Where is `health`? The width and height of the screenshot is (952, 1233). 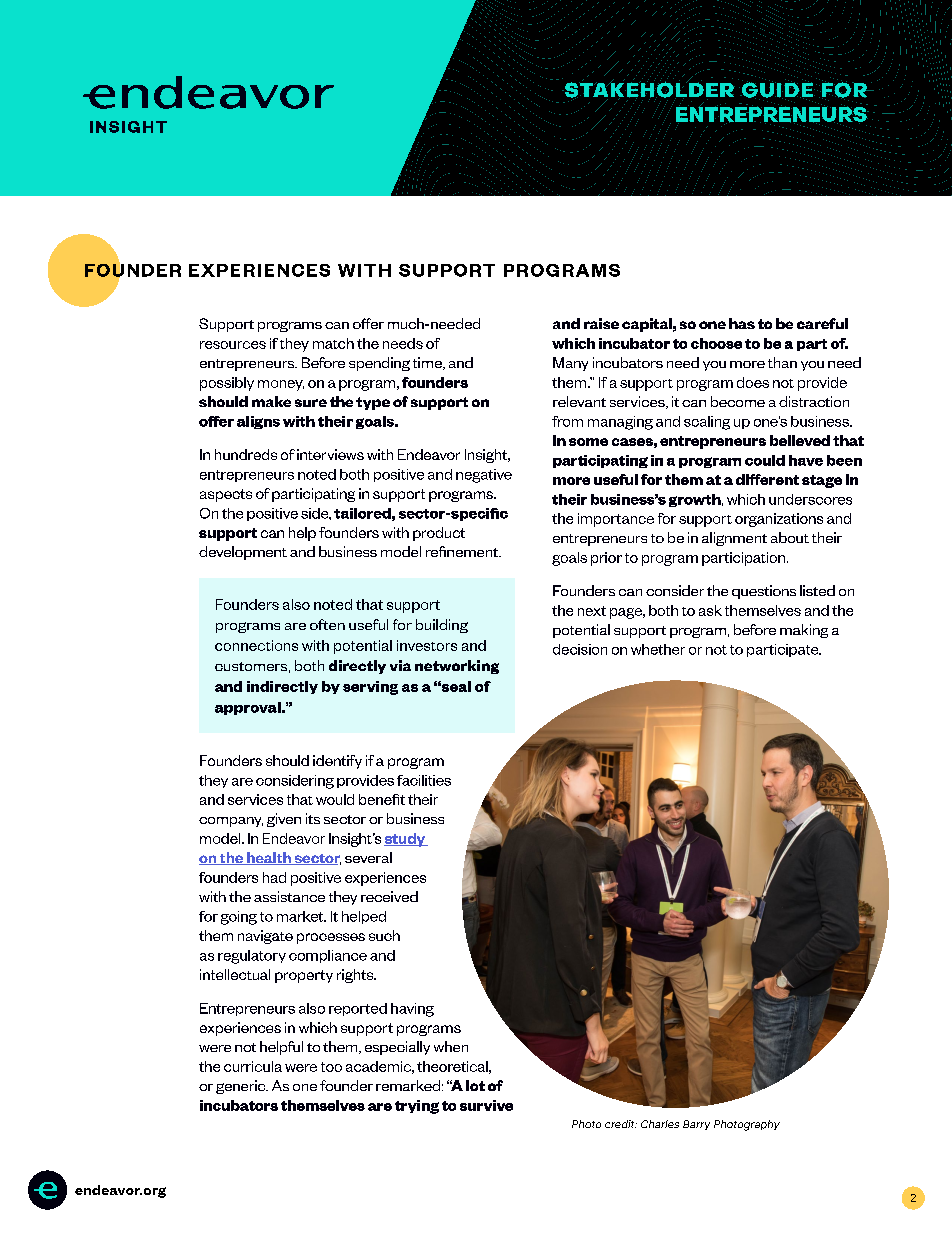
health is located at coordinates (269, 858).
